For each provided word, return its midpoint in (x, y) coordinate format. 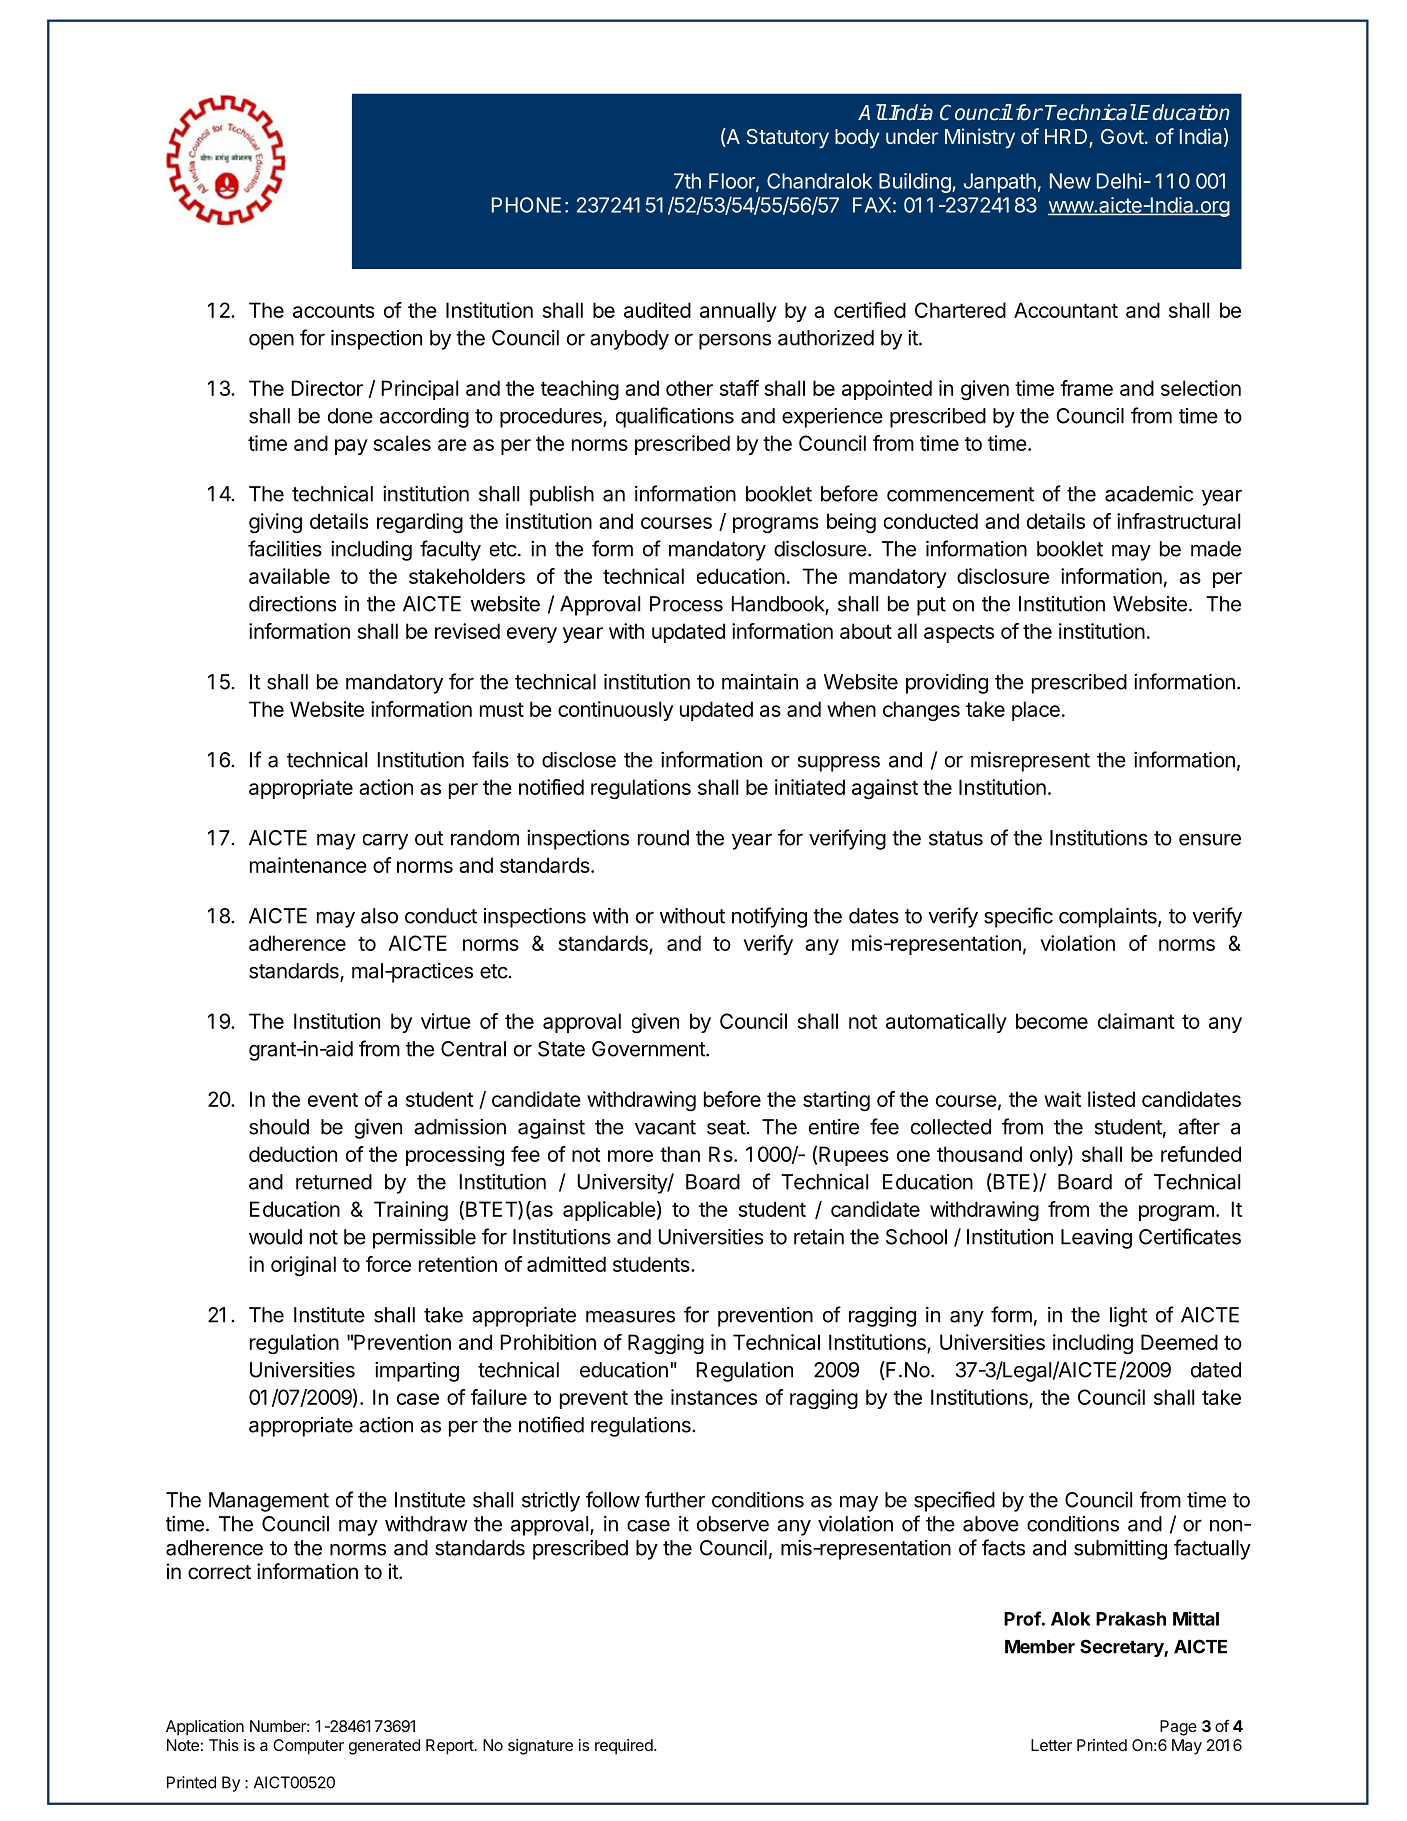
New (1070, 181)
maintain (760, 682)
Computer (308, 1747)
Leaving (1096, 1239)
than (680, 1154)
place (1036, 711)
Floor (733, 182)
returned (334, 1182)
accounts (333, 311)
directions (292, 603)
